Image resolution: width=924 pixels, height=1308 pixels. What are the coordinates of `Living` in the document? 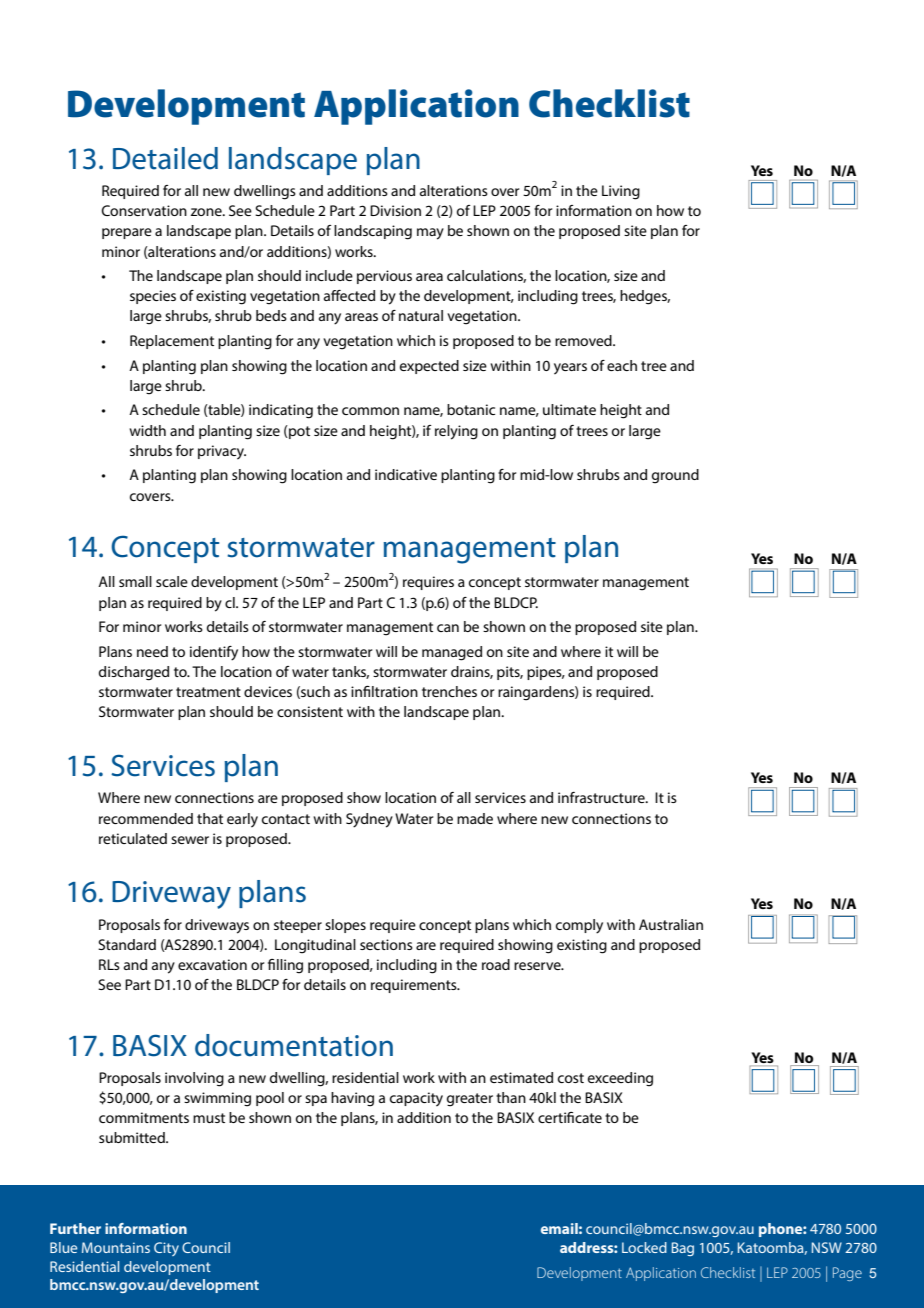 It's located at (621, 192).
